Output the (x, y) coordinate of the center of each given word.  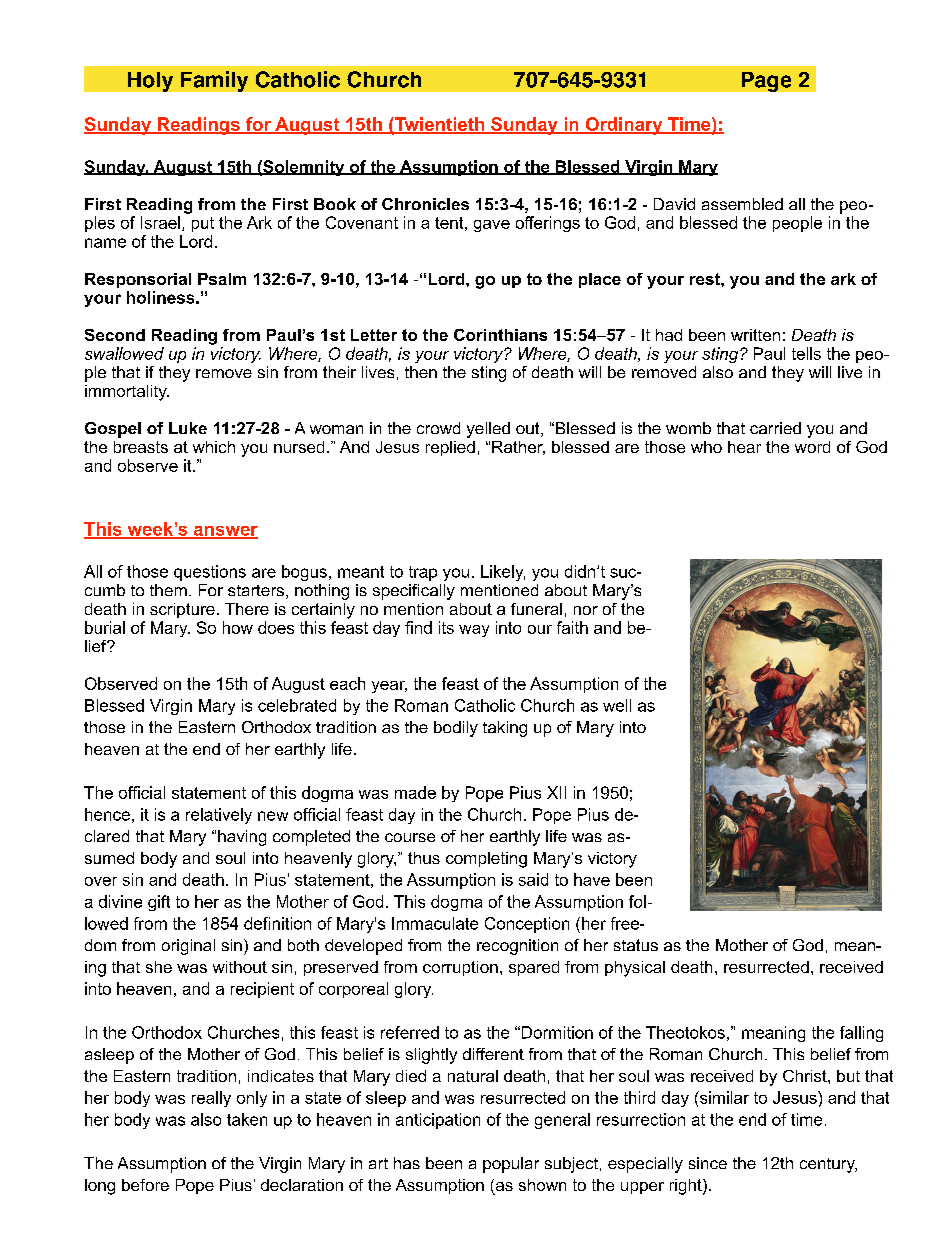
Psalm (222, 279)
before (145, 1185)
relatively (219, 816)
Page (766, 82)
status (636, 945)
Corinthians (500, 335)
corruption (460, 968)
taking (505, 729)
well (617, 705)
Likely (503, 573)
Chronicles (425, 204)
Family (214, 81)
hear (744, 447)
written (755, 335)
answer (224, 532)
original (188, 947)
